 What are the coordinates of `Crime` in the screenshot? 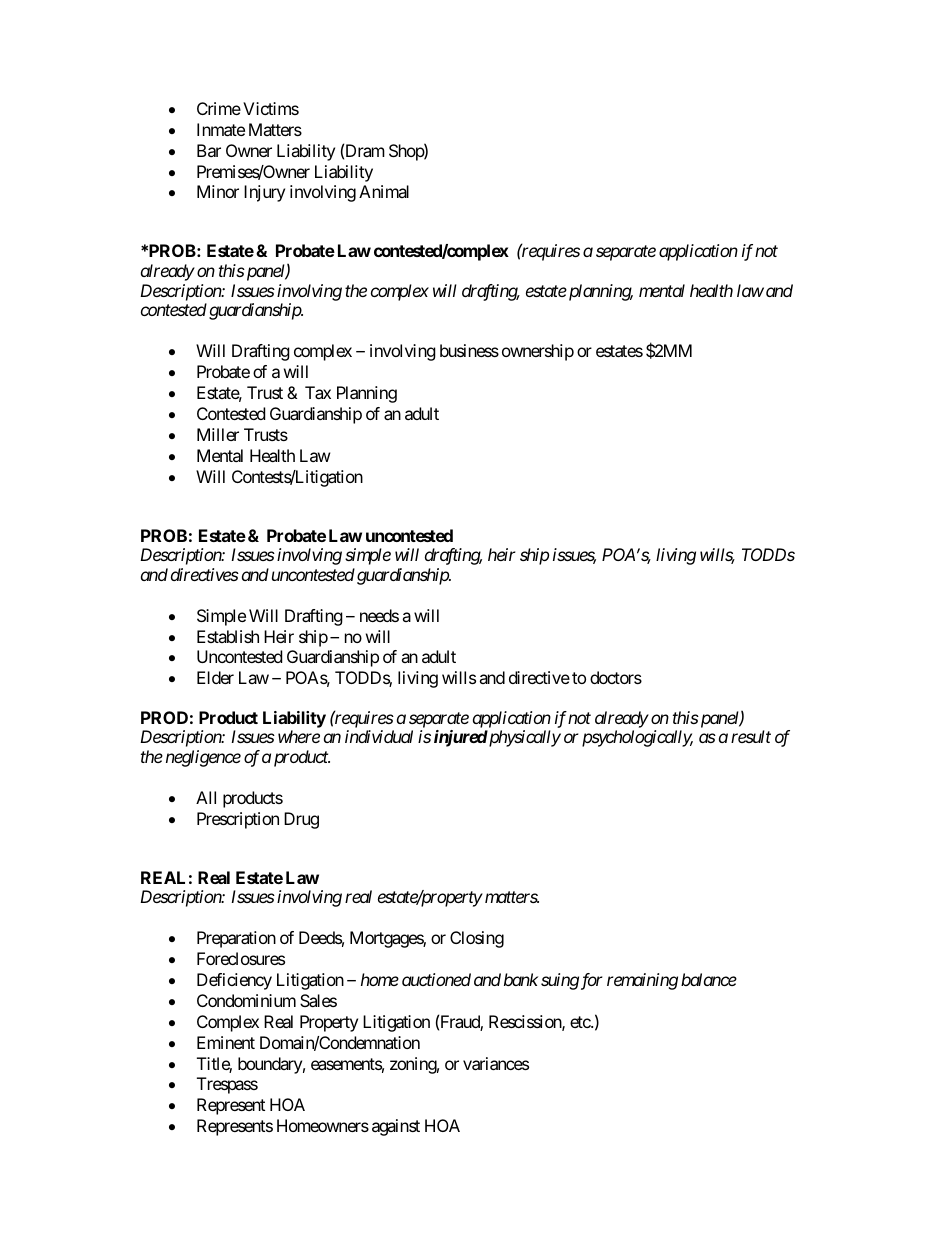 It's located at (219, 108).
